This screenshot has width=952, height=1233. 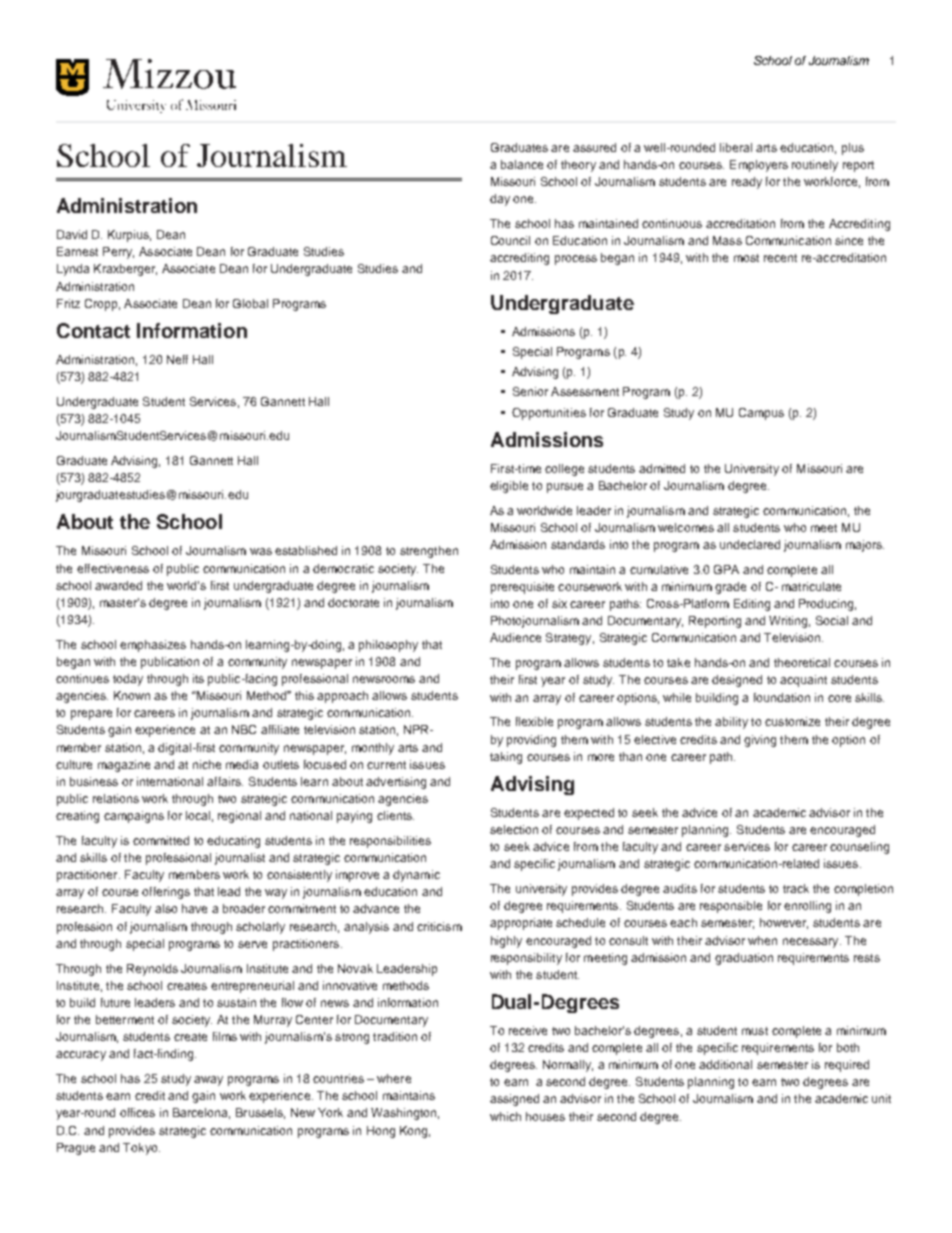 What do you see at coordinates (509, 487) in the screenshot?
I see `eligible` at bounding box center [509, 487].
